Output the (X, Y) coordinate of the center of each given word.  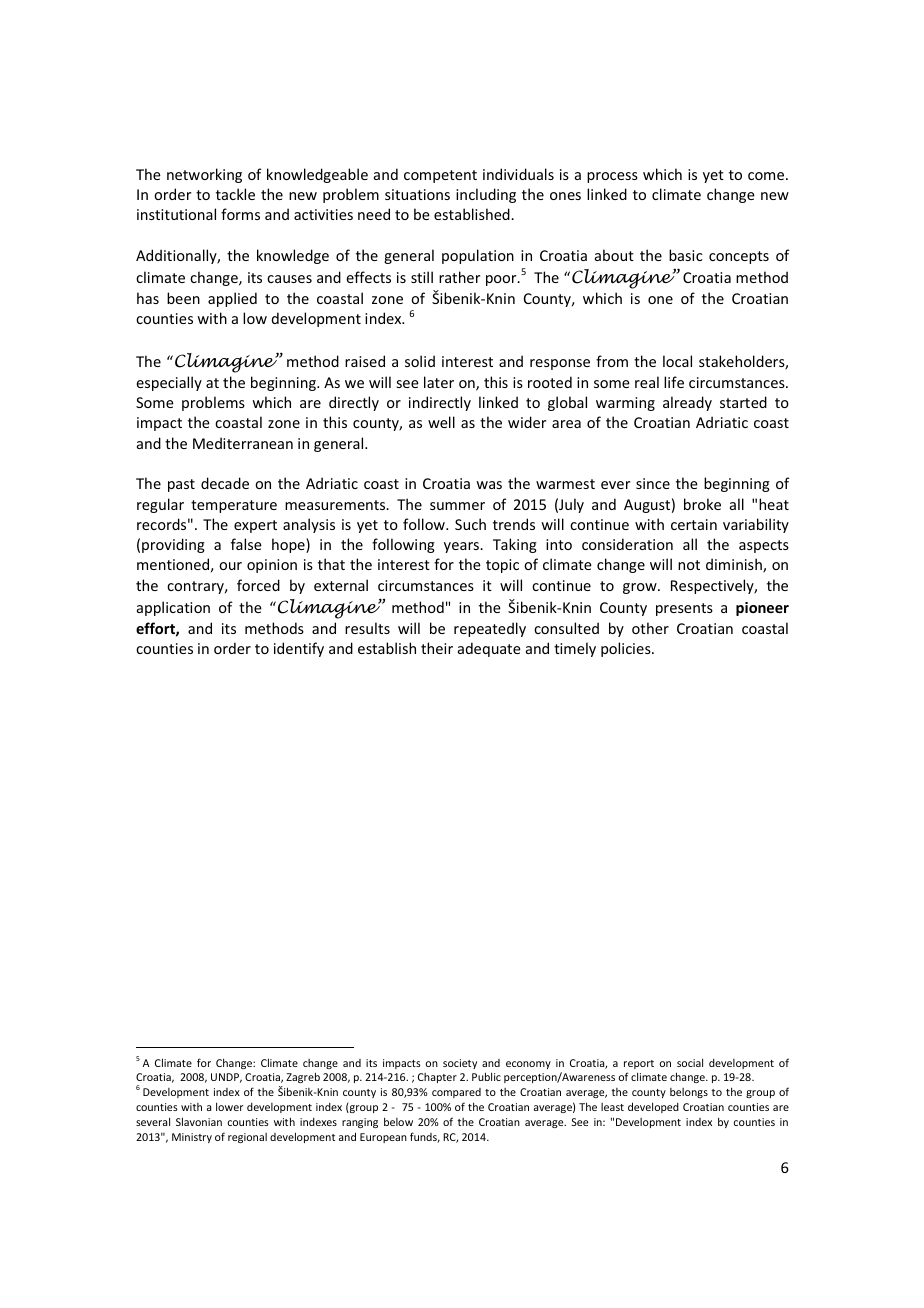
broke (702, 504)
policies (627, 649)
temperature (234, 506)
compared (456, 1093)
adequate (489, 649)
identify (299, 649)
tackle (235, 194)
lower (229, 1106)
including (486, 195)
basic (686, 255)
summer (457, 506)
